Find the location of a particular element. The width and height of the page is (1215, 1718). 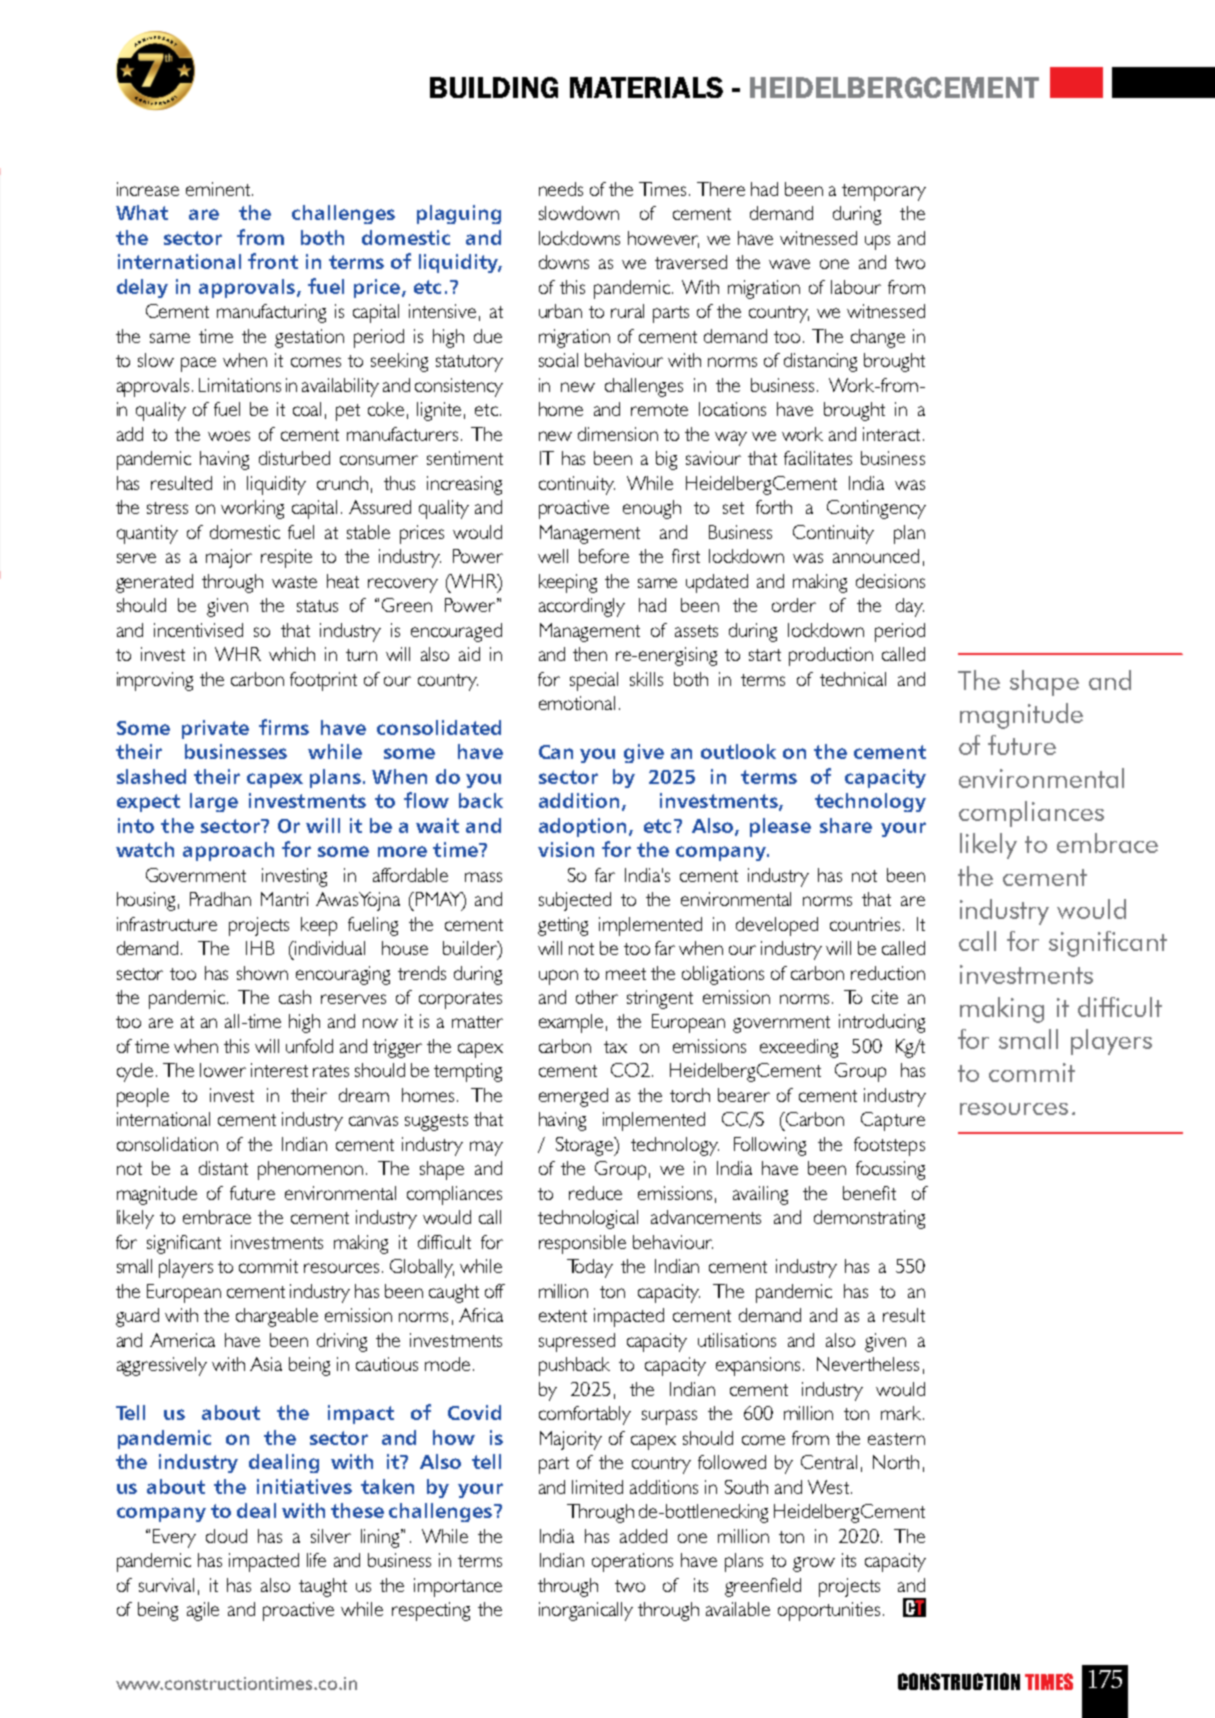

Building is located at coordinates (494, 87).
